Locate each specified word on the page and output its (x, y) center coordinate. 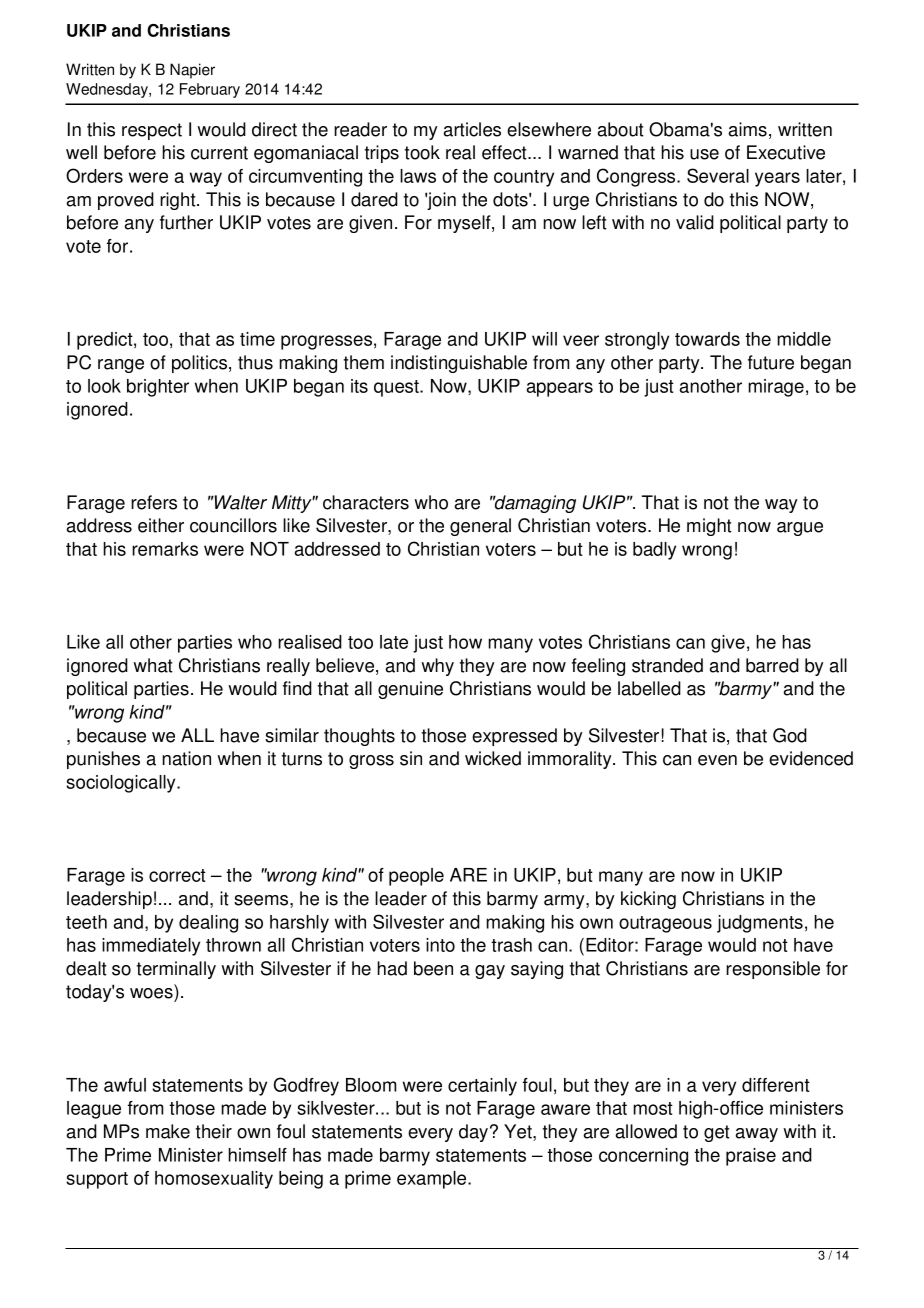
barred (772, 665)
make (168, 1131)
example (433, 1180)
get (717, 1133)
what (153, 665)
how (465, 642)
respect (152, 131)
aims (748, 129)
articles (472, 129)
